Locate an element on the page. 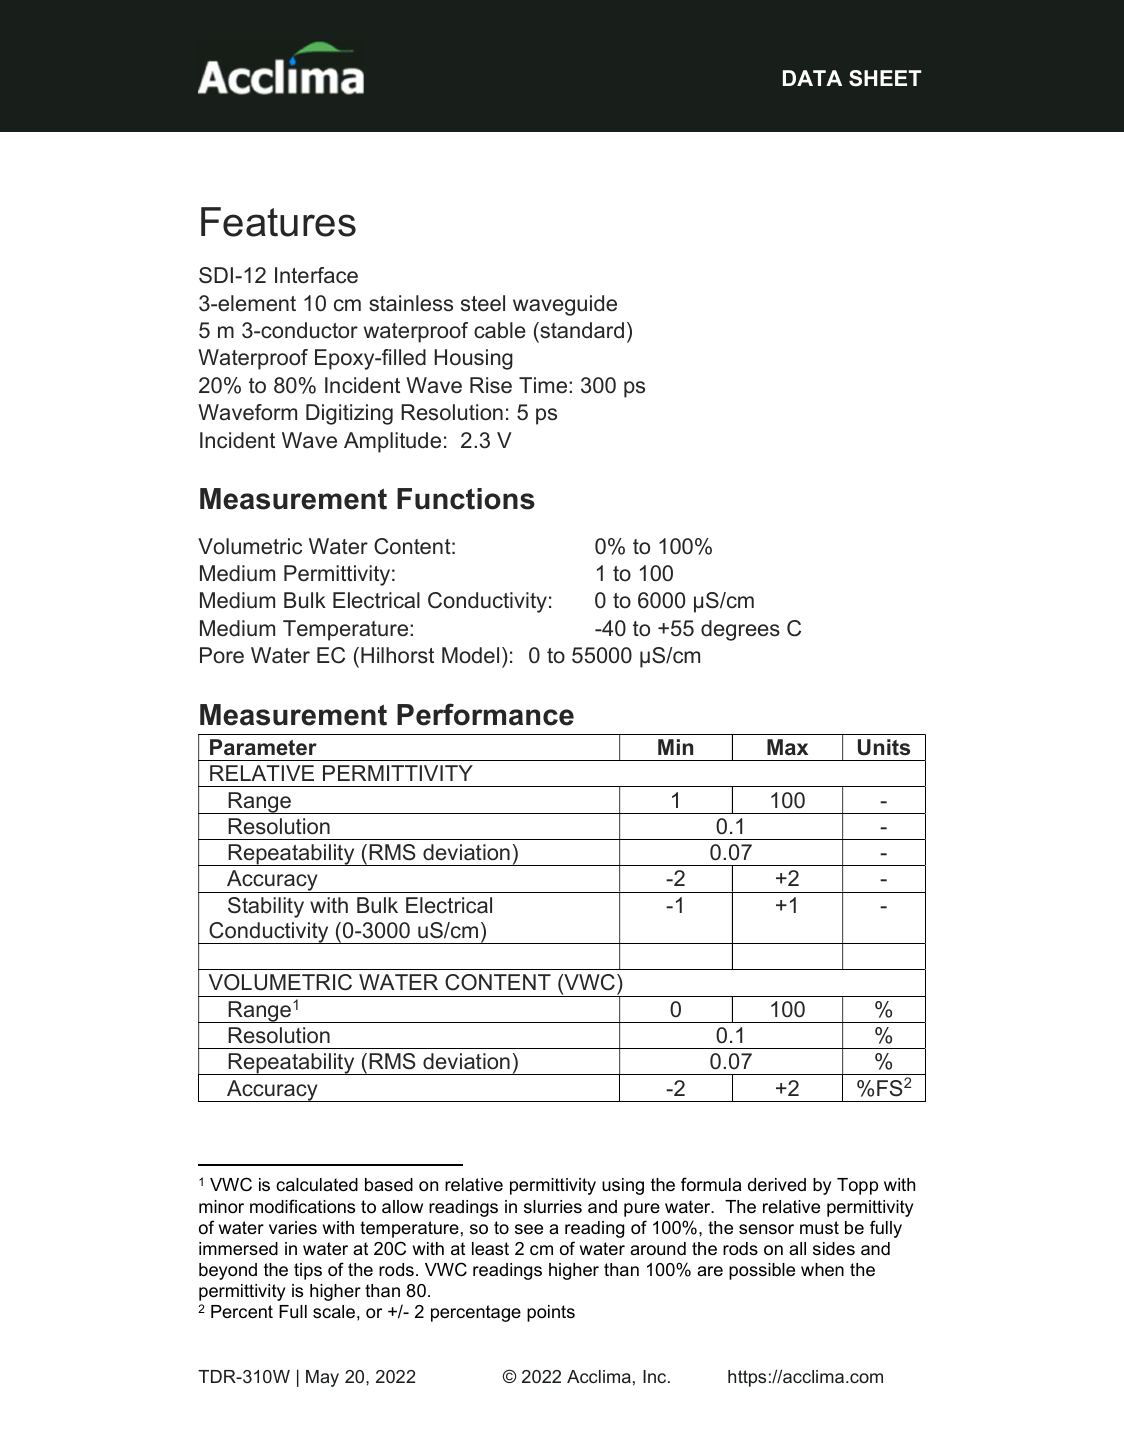 This document has width=1124, height=1455. May is located at coordinates (322, 1378).
